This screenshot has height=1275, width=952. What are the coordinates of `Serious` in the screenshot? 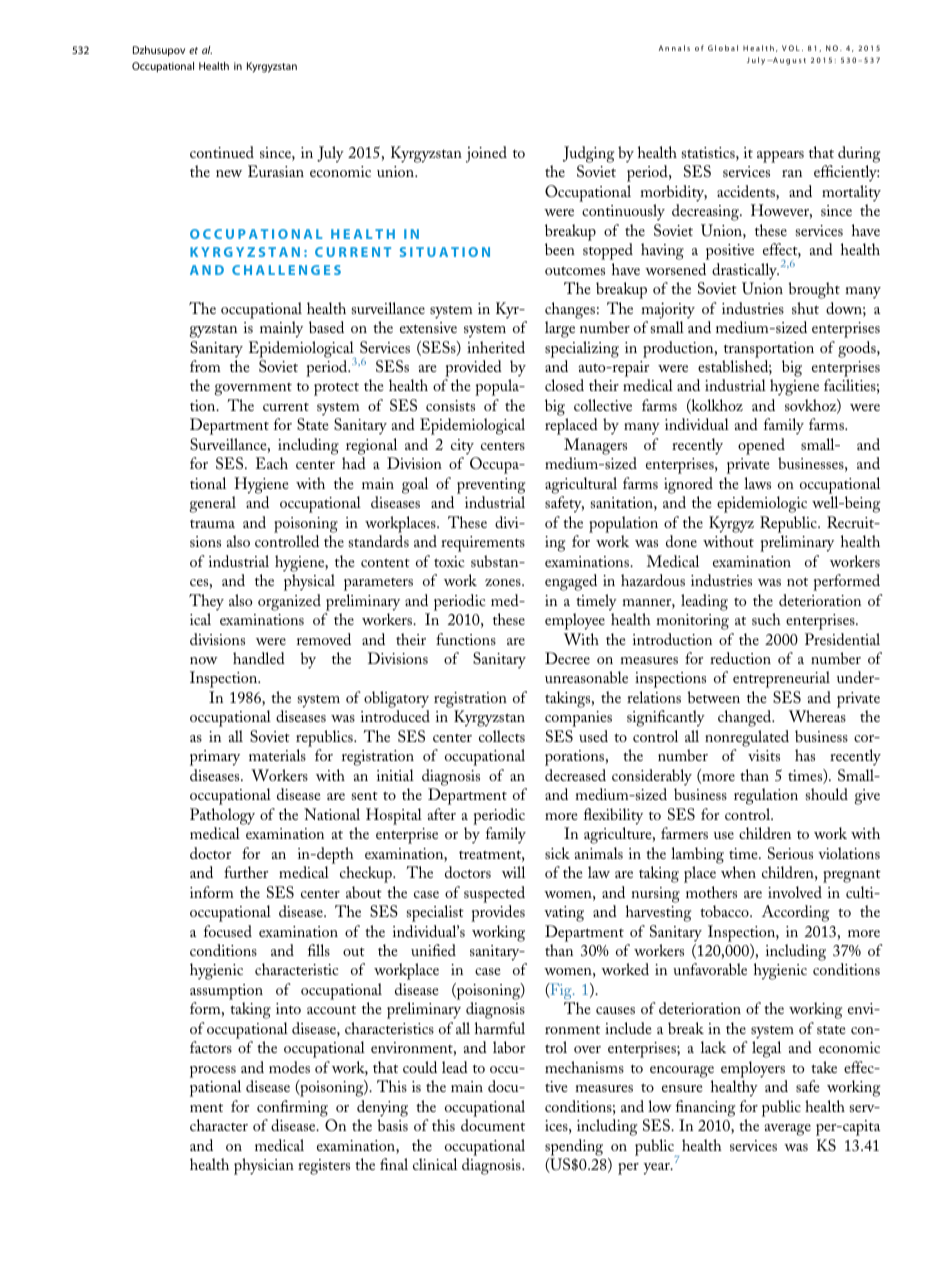 It's located at (790, 853).
